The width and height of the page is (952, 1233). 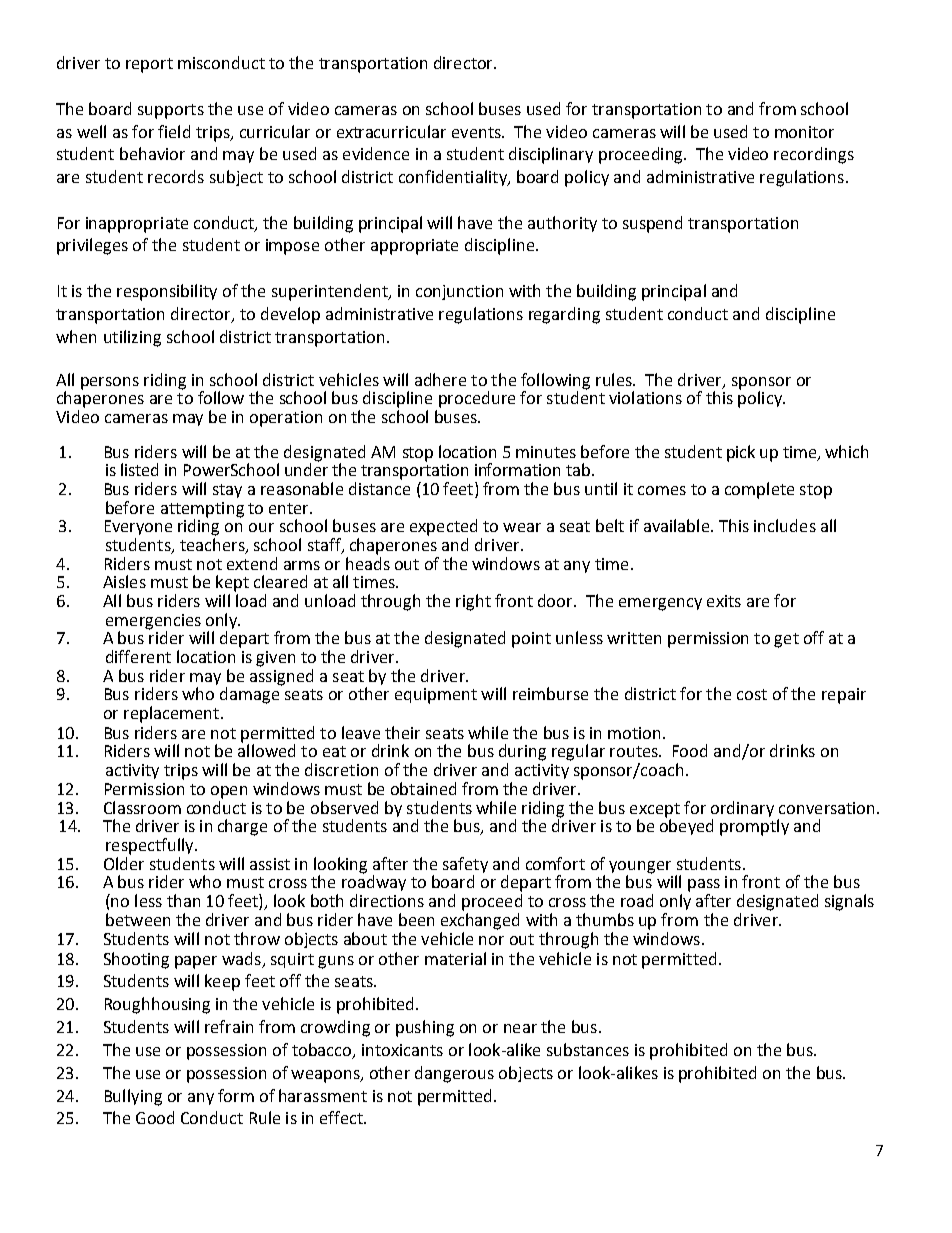 What do you see at coordinates (465, 865) in the page?
I see `safety` at bounding box center [465, 865].
